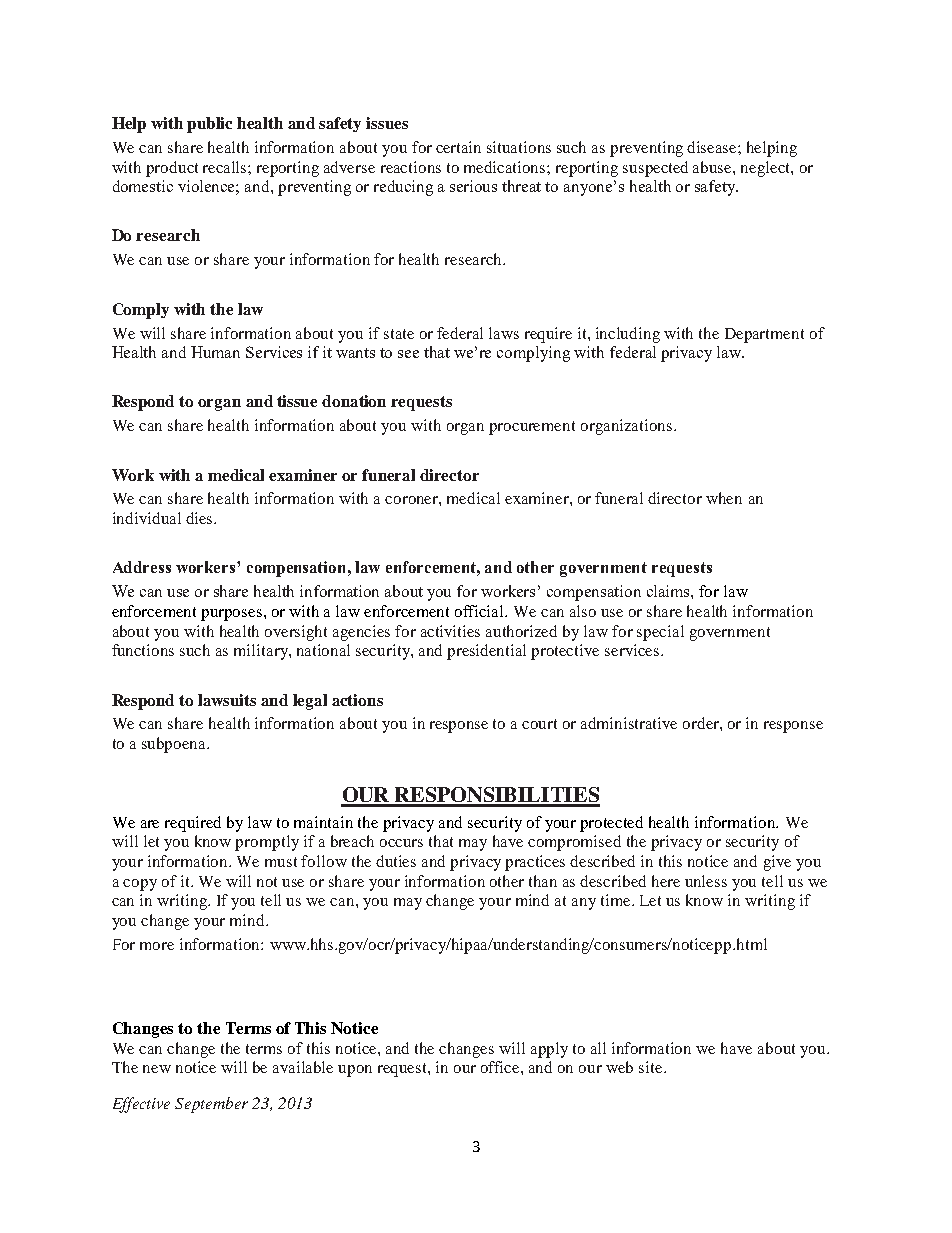  Describe the element at coordinates (209, 125) in the page. I see `public` at that location.
